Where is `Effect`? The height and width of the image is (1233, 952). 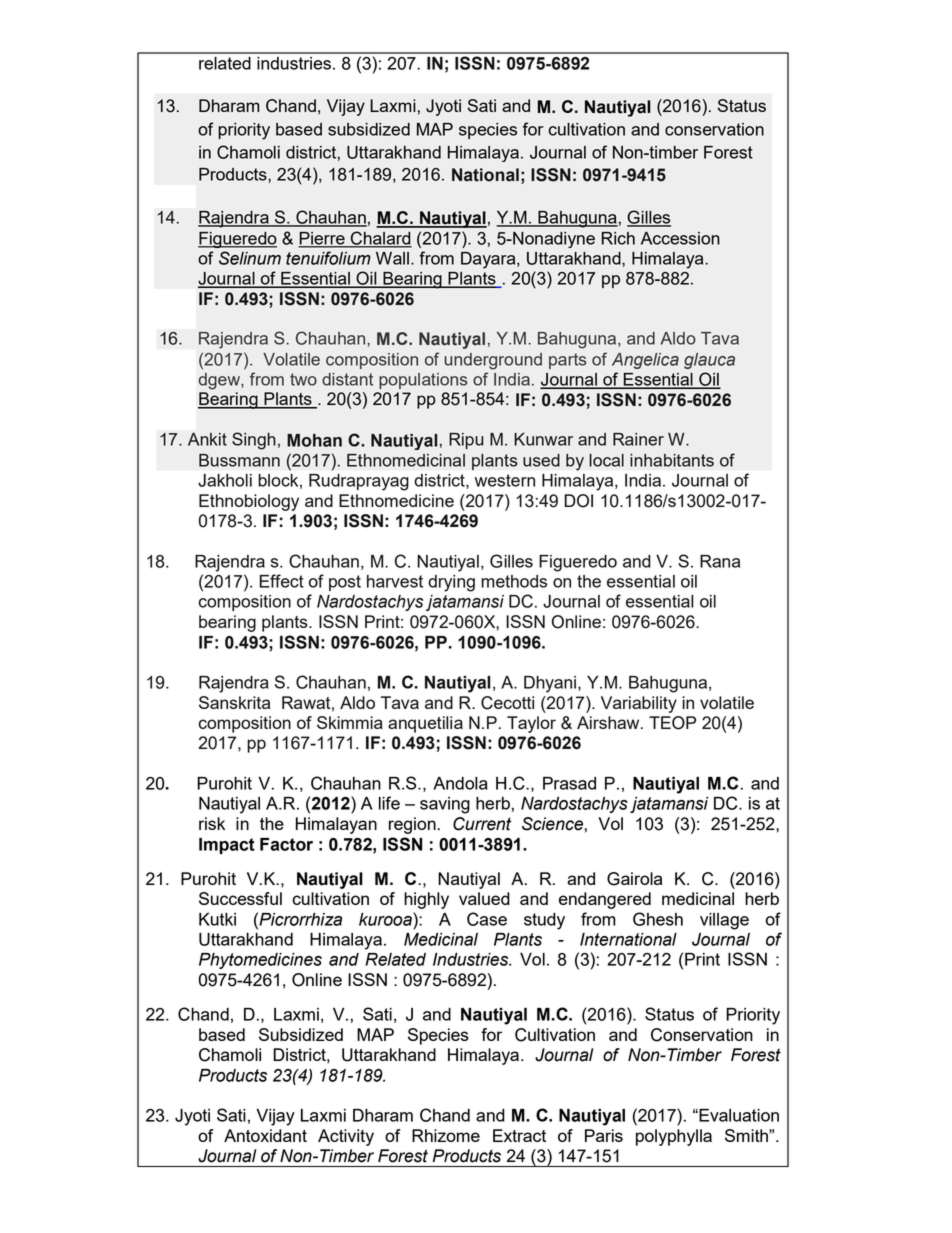 Effect is located at coordinates (282, 581).
